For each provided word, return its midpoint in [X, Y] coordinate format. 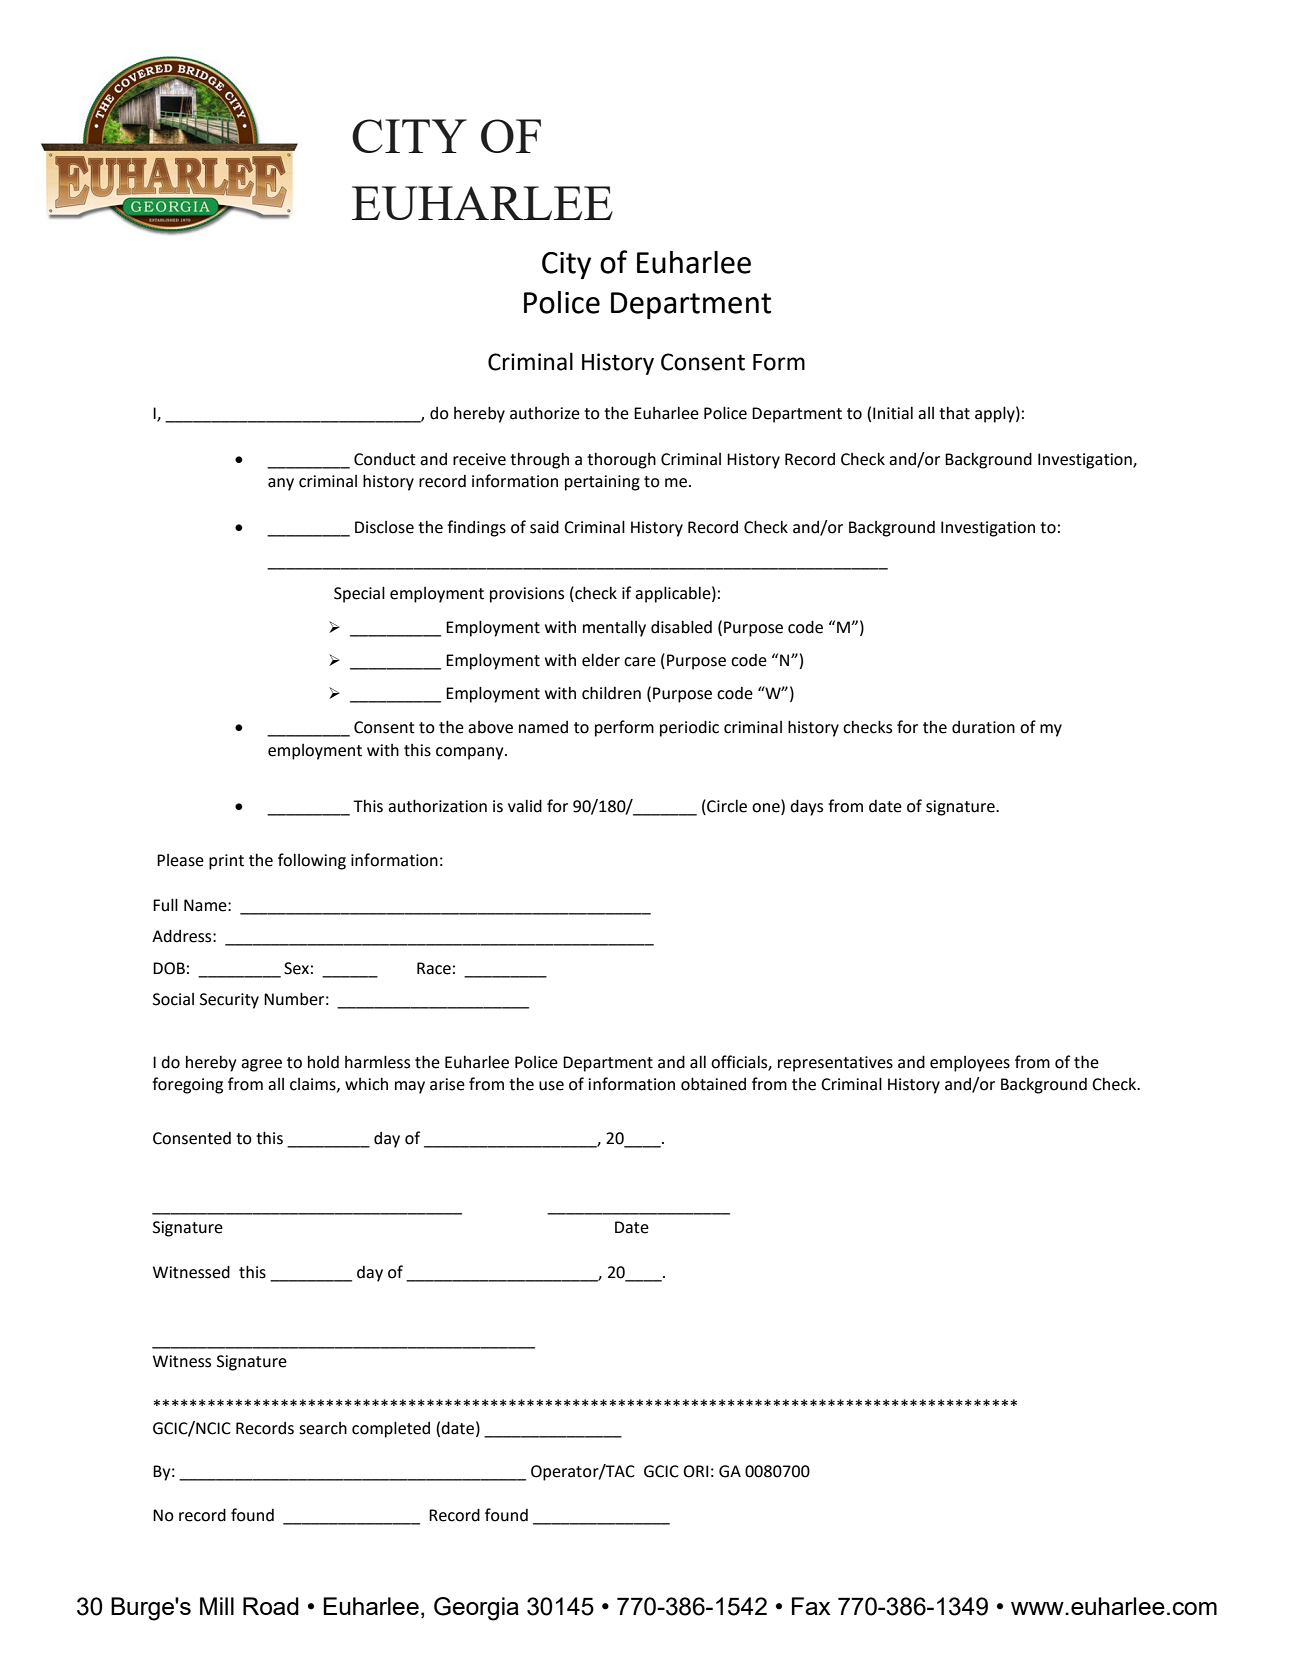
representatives [835, 1064]
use [551, 1086]
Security [229, 1001]
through [539, 460]
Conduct [385, 459]
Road [271, 1606]
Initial [893, 413]
